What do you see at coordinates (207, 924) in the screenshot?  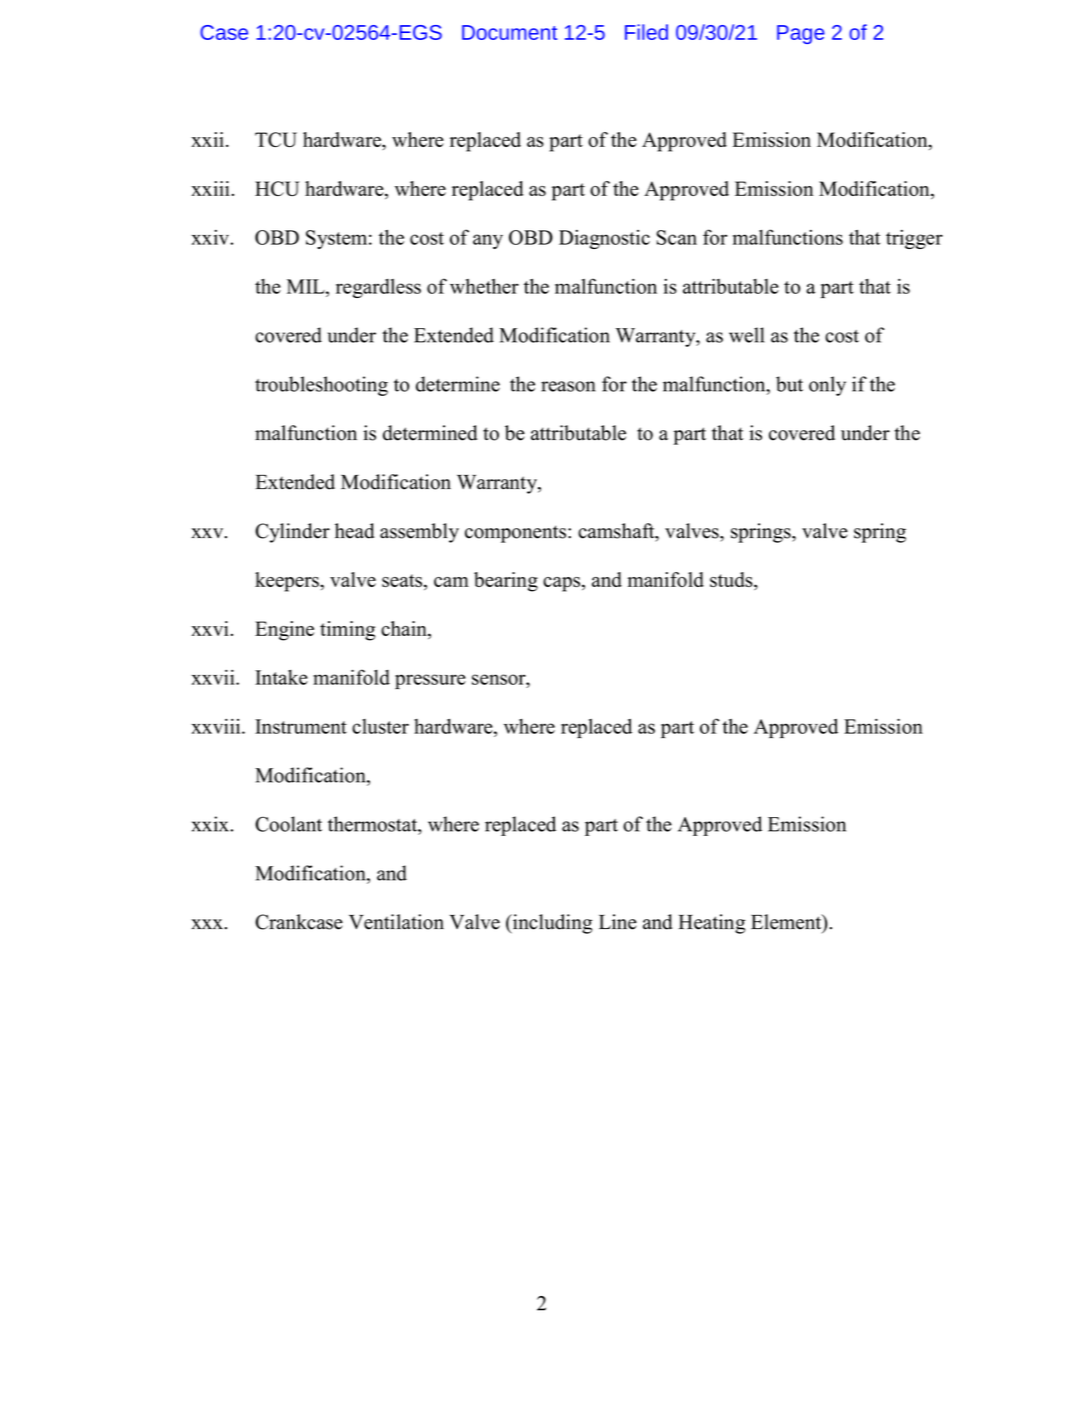 I see `xxx` at bounding box center [207, 924].
